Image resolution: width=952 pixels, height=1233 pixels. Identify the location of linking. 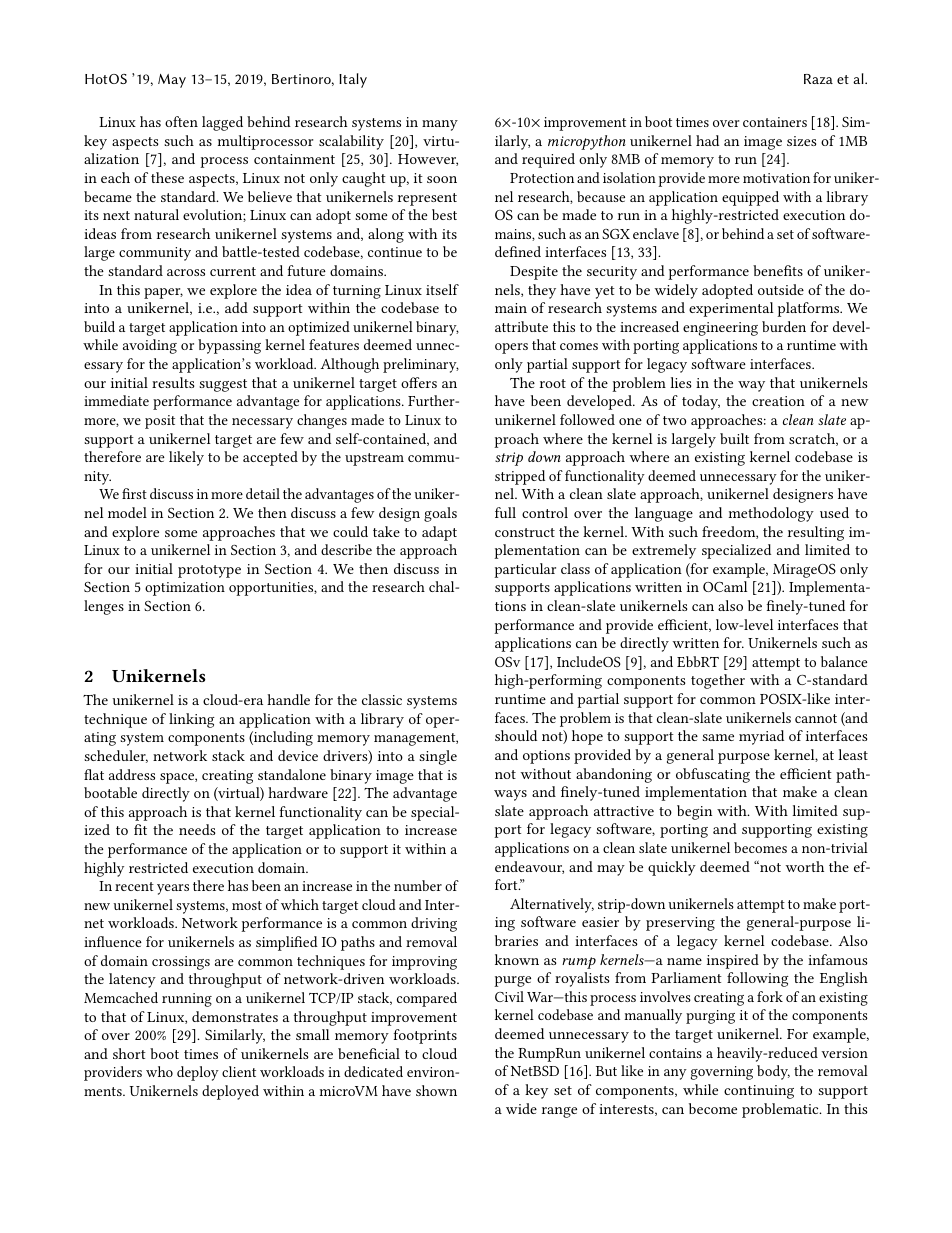
(192, 720).
